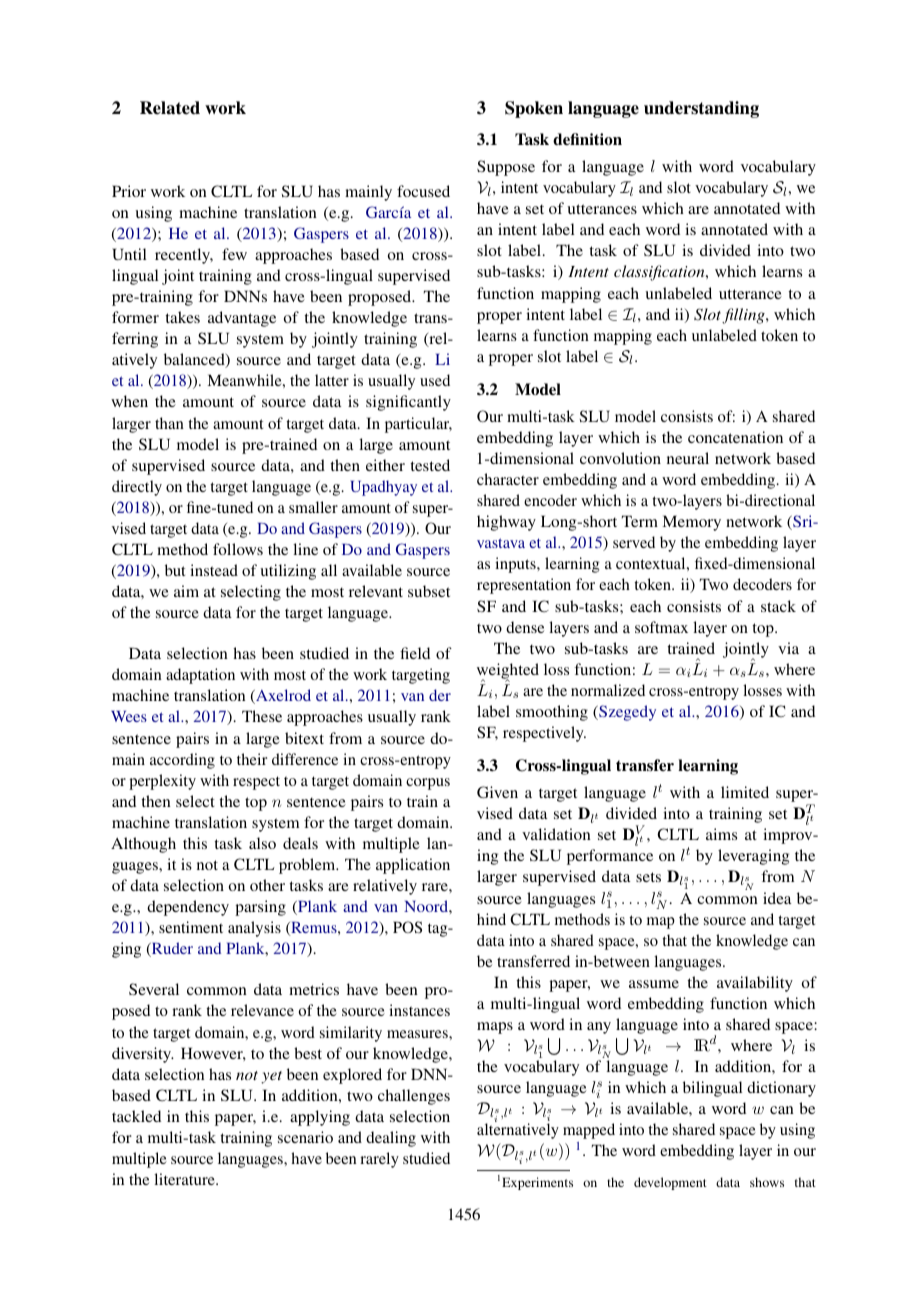 Image resolution: width=924 pixels, height=1308 pixels. Describe the element at coordinates (661, 627) in the document. I see `softmax` at that location.
